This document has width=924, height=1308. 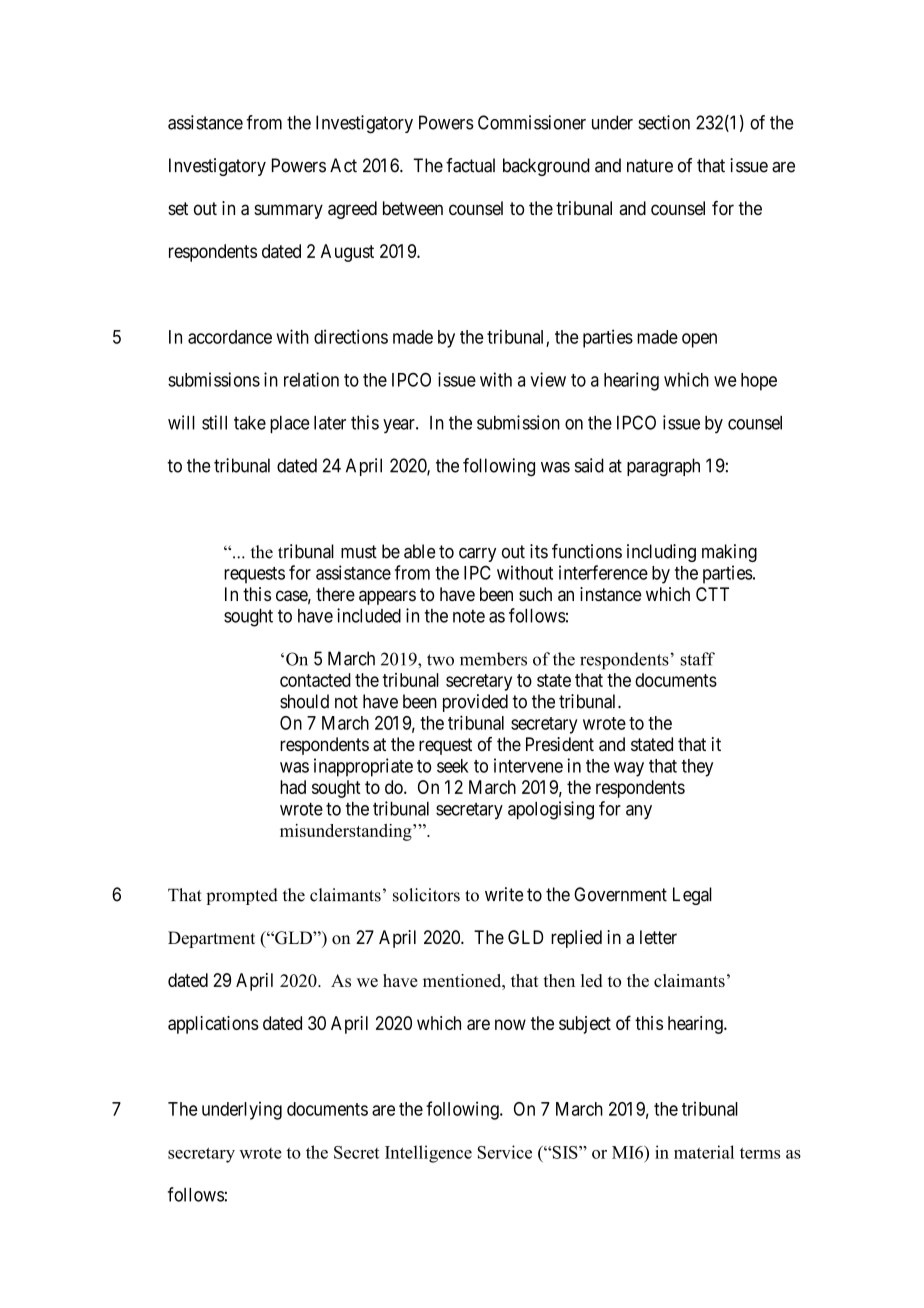 What do you see at coordinates (650, 166) in the document?
I see `nature` at bounding box center [650, 166].
